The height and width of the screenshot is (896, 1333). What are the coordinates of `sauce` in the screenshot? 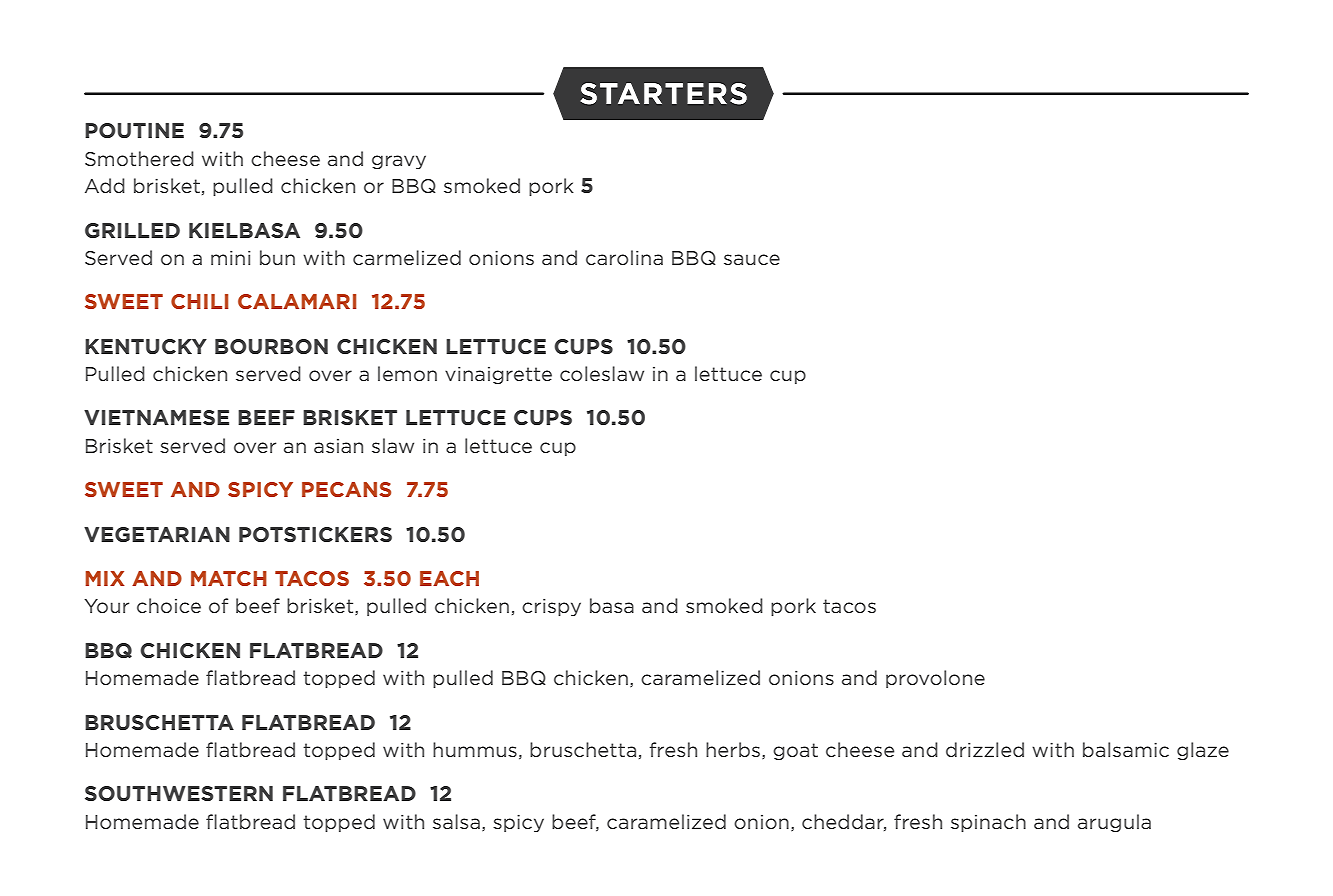 It's located at (752, 259).
